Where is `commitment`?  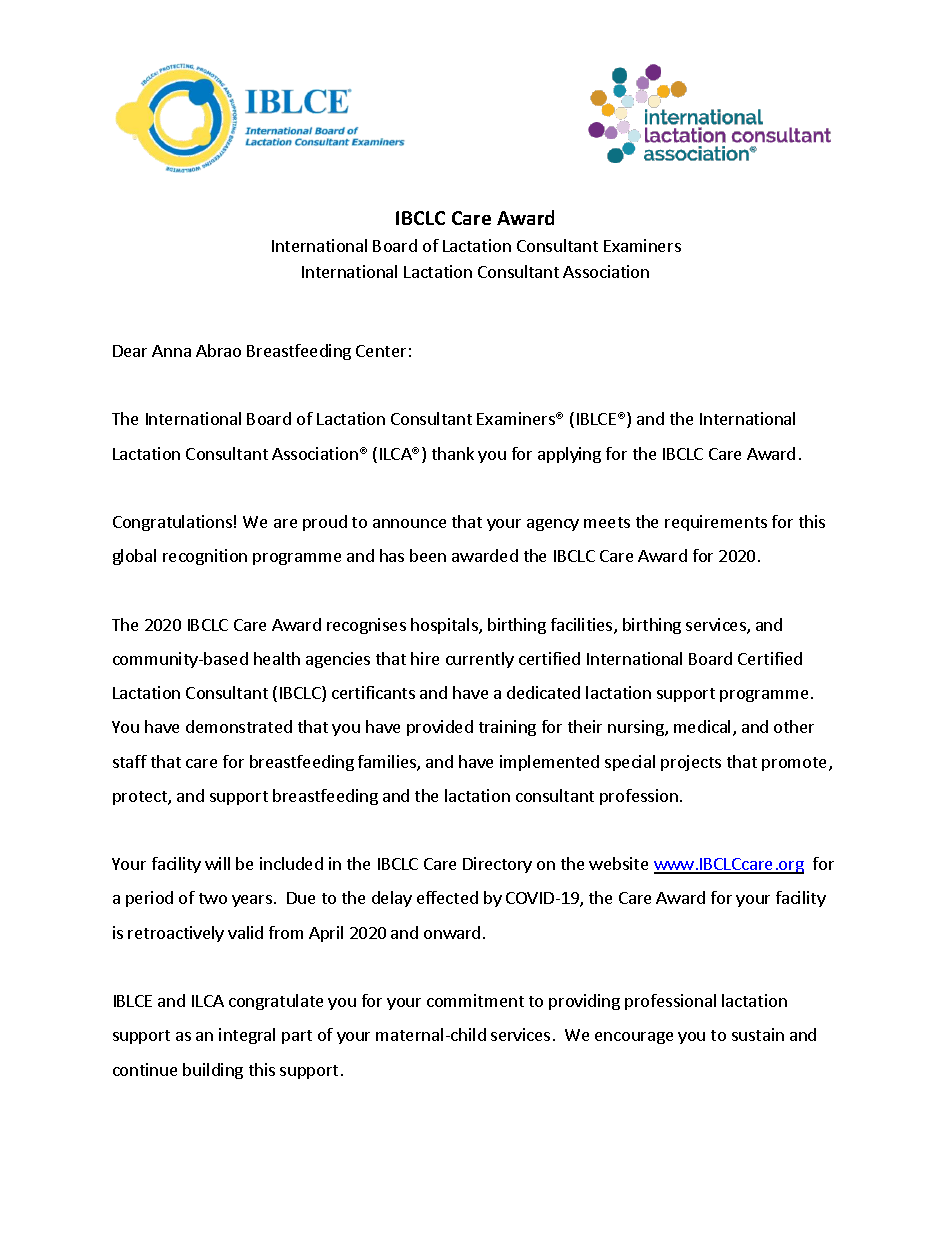
commitment is located at coordinates (475, 1000).
